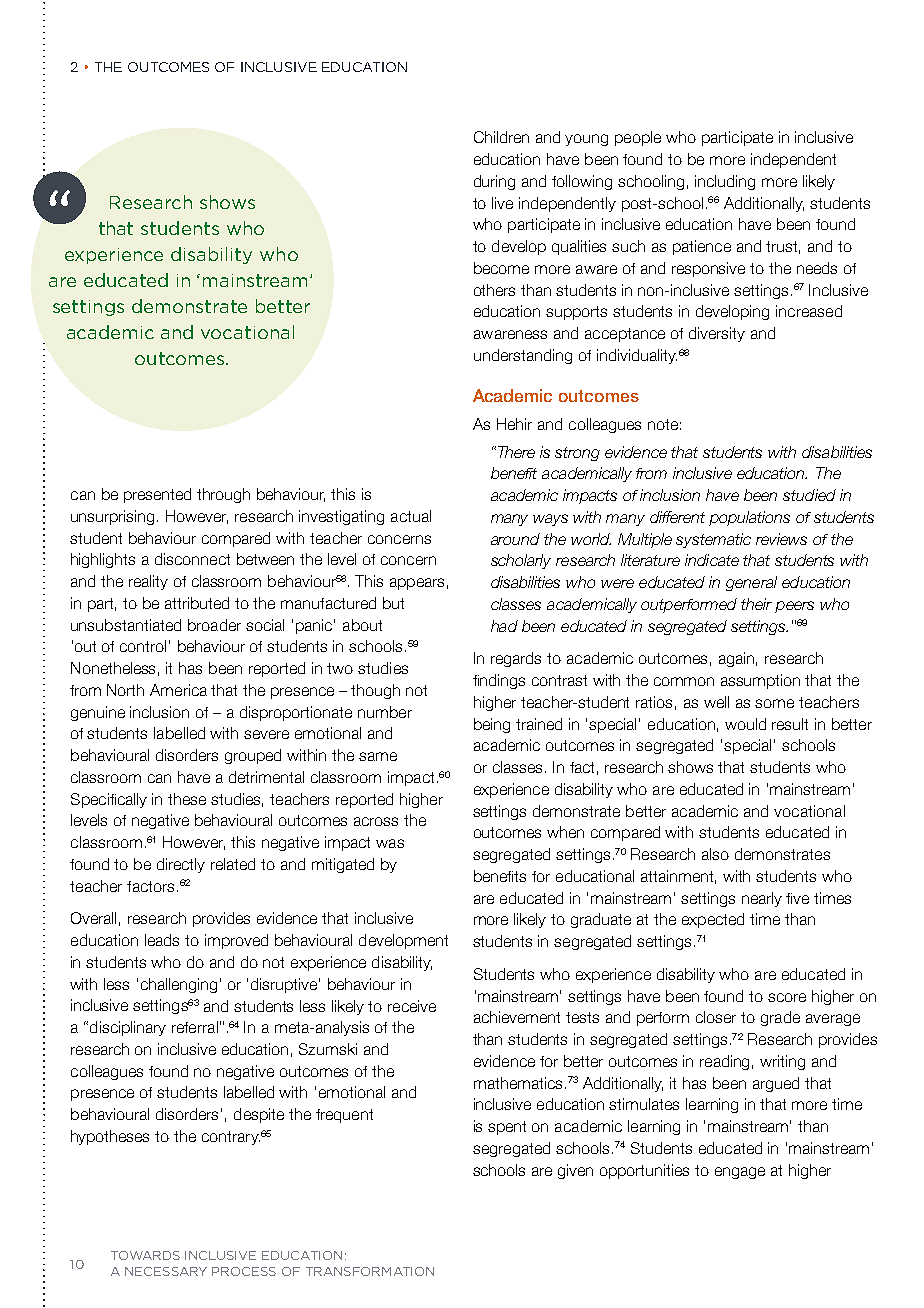 The width and height of the screenshot is (924, 1308). Describe the element at coordinates (749, 518) in the screenshot. I see `populations` at that location.
